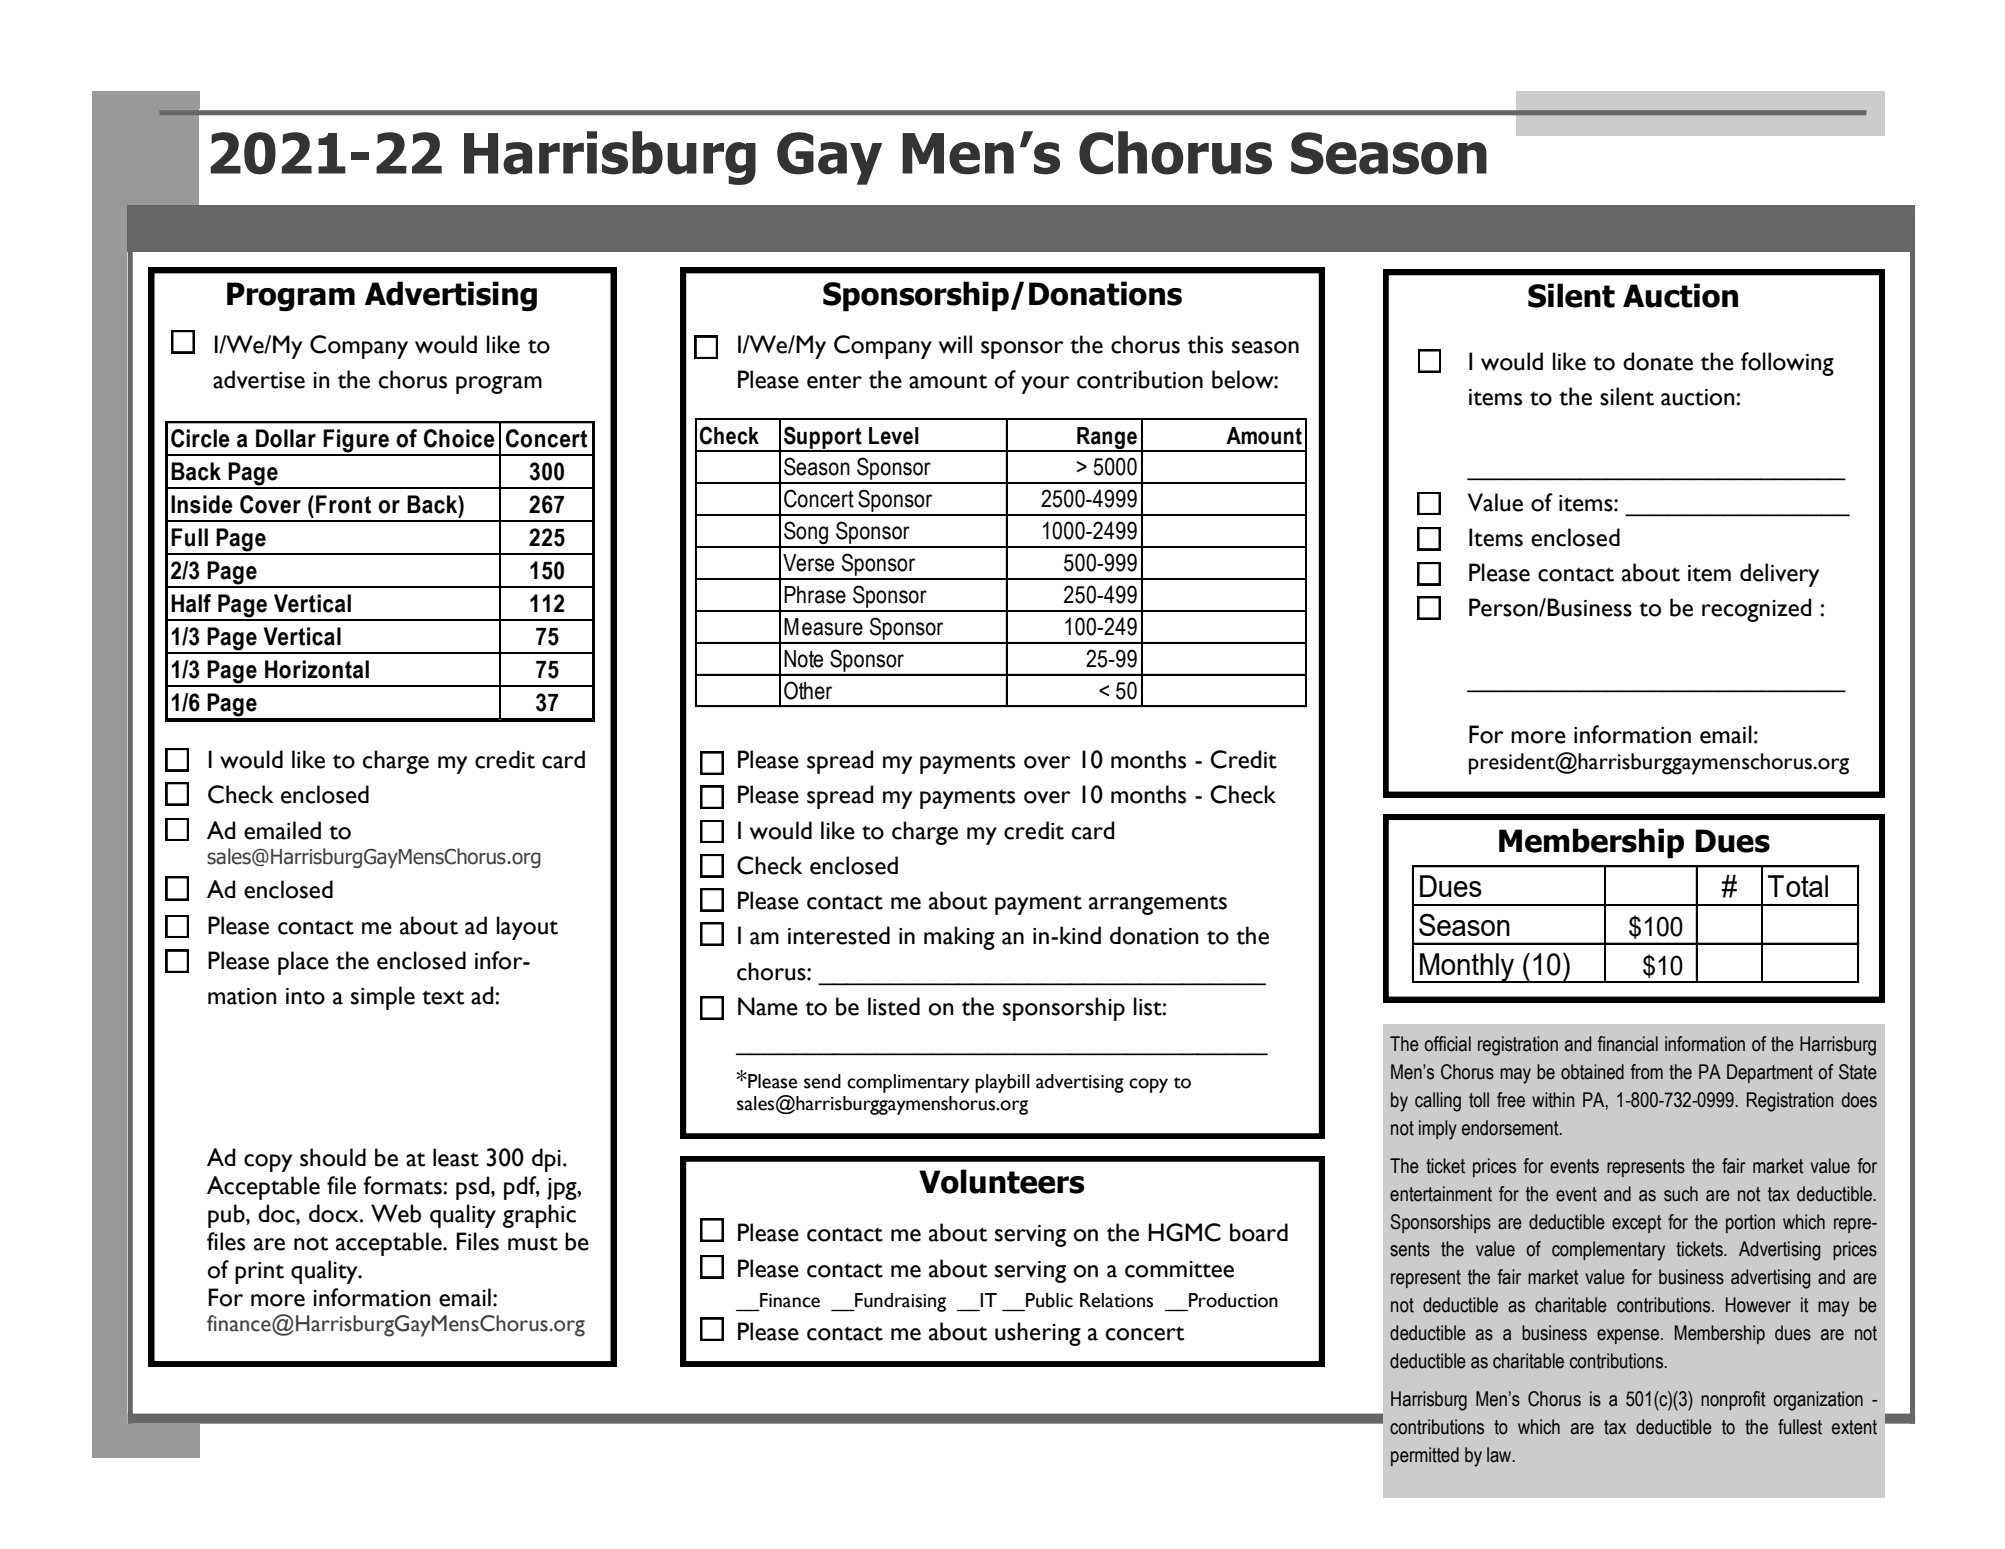  What do you see at coordinates (1681, 1194) in the screenshot?
I see `such` at bounding box center [1681, 1194].
